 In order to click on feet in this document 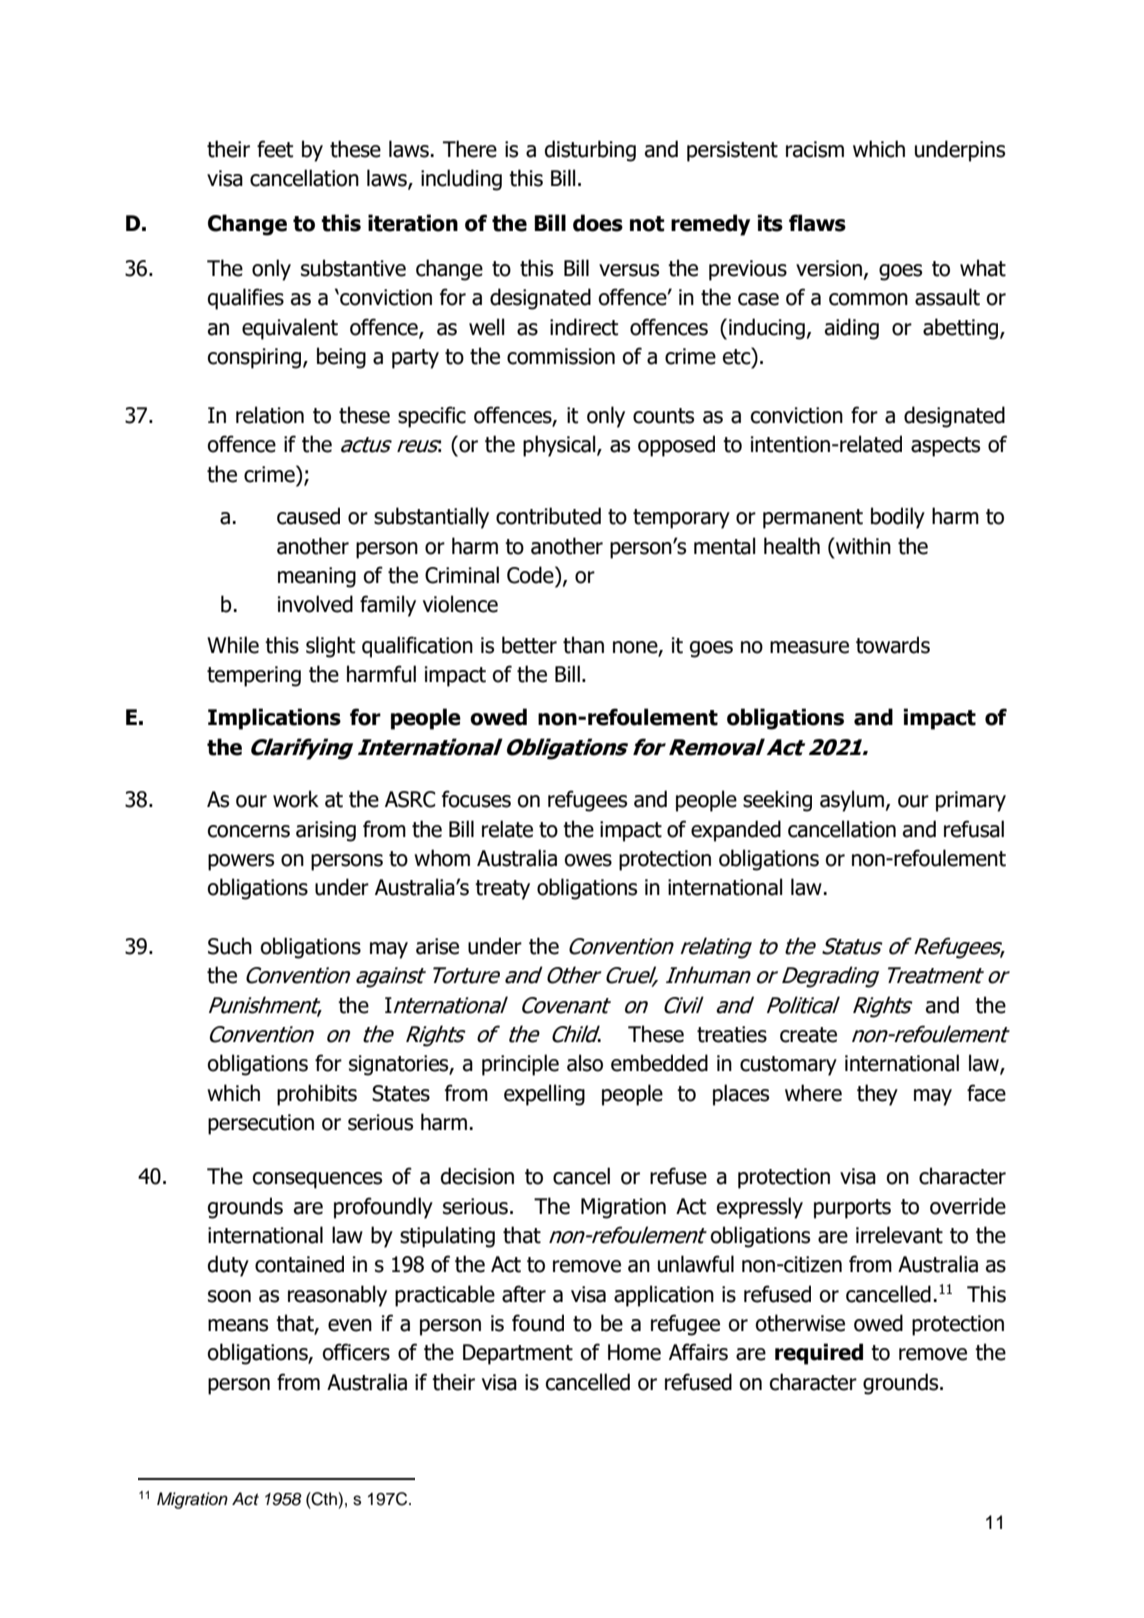, I will do `click(275, 149)`.
